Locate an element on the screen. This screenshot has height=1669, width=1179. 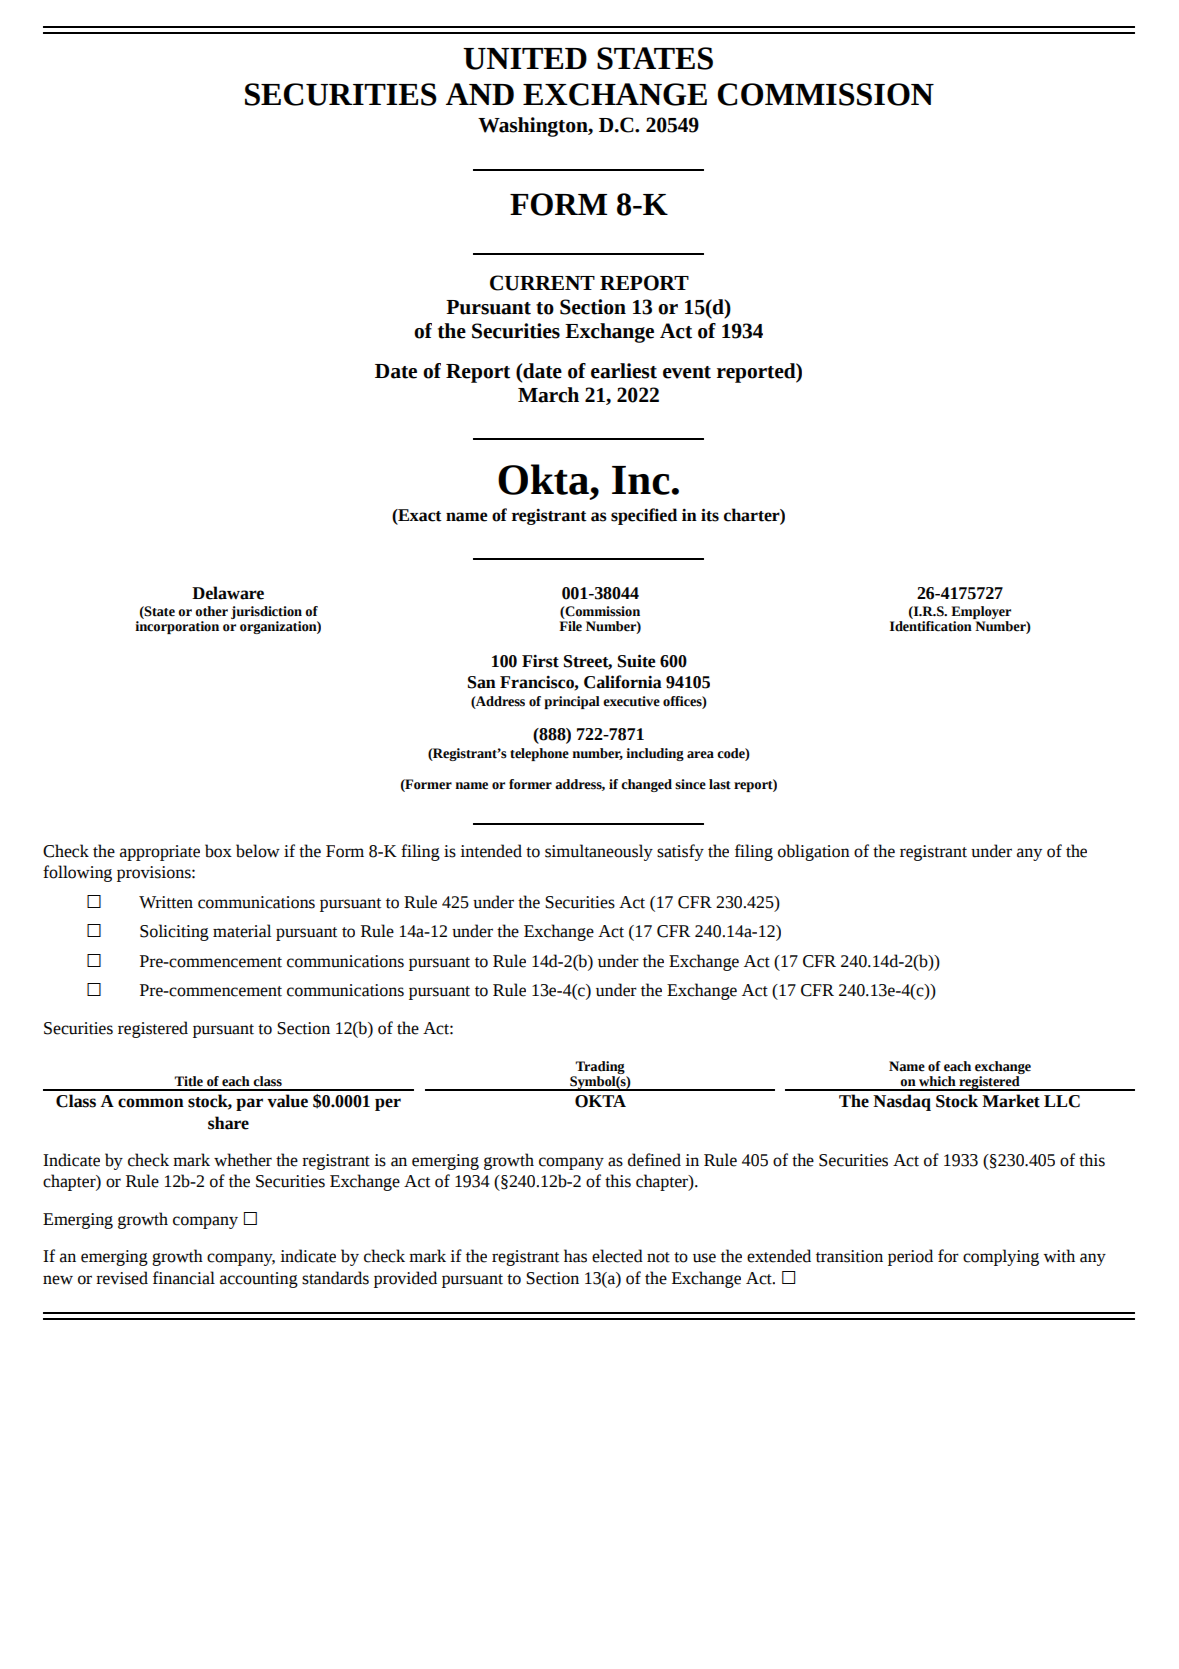
event is located at coordinates (687, 372).
